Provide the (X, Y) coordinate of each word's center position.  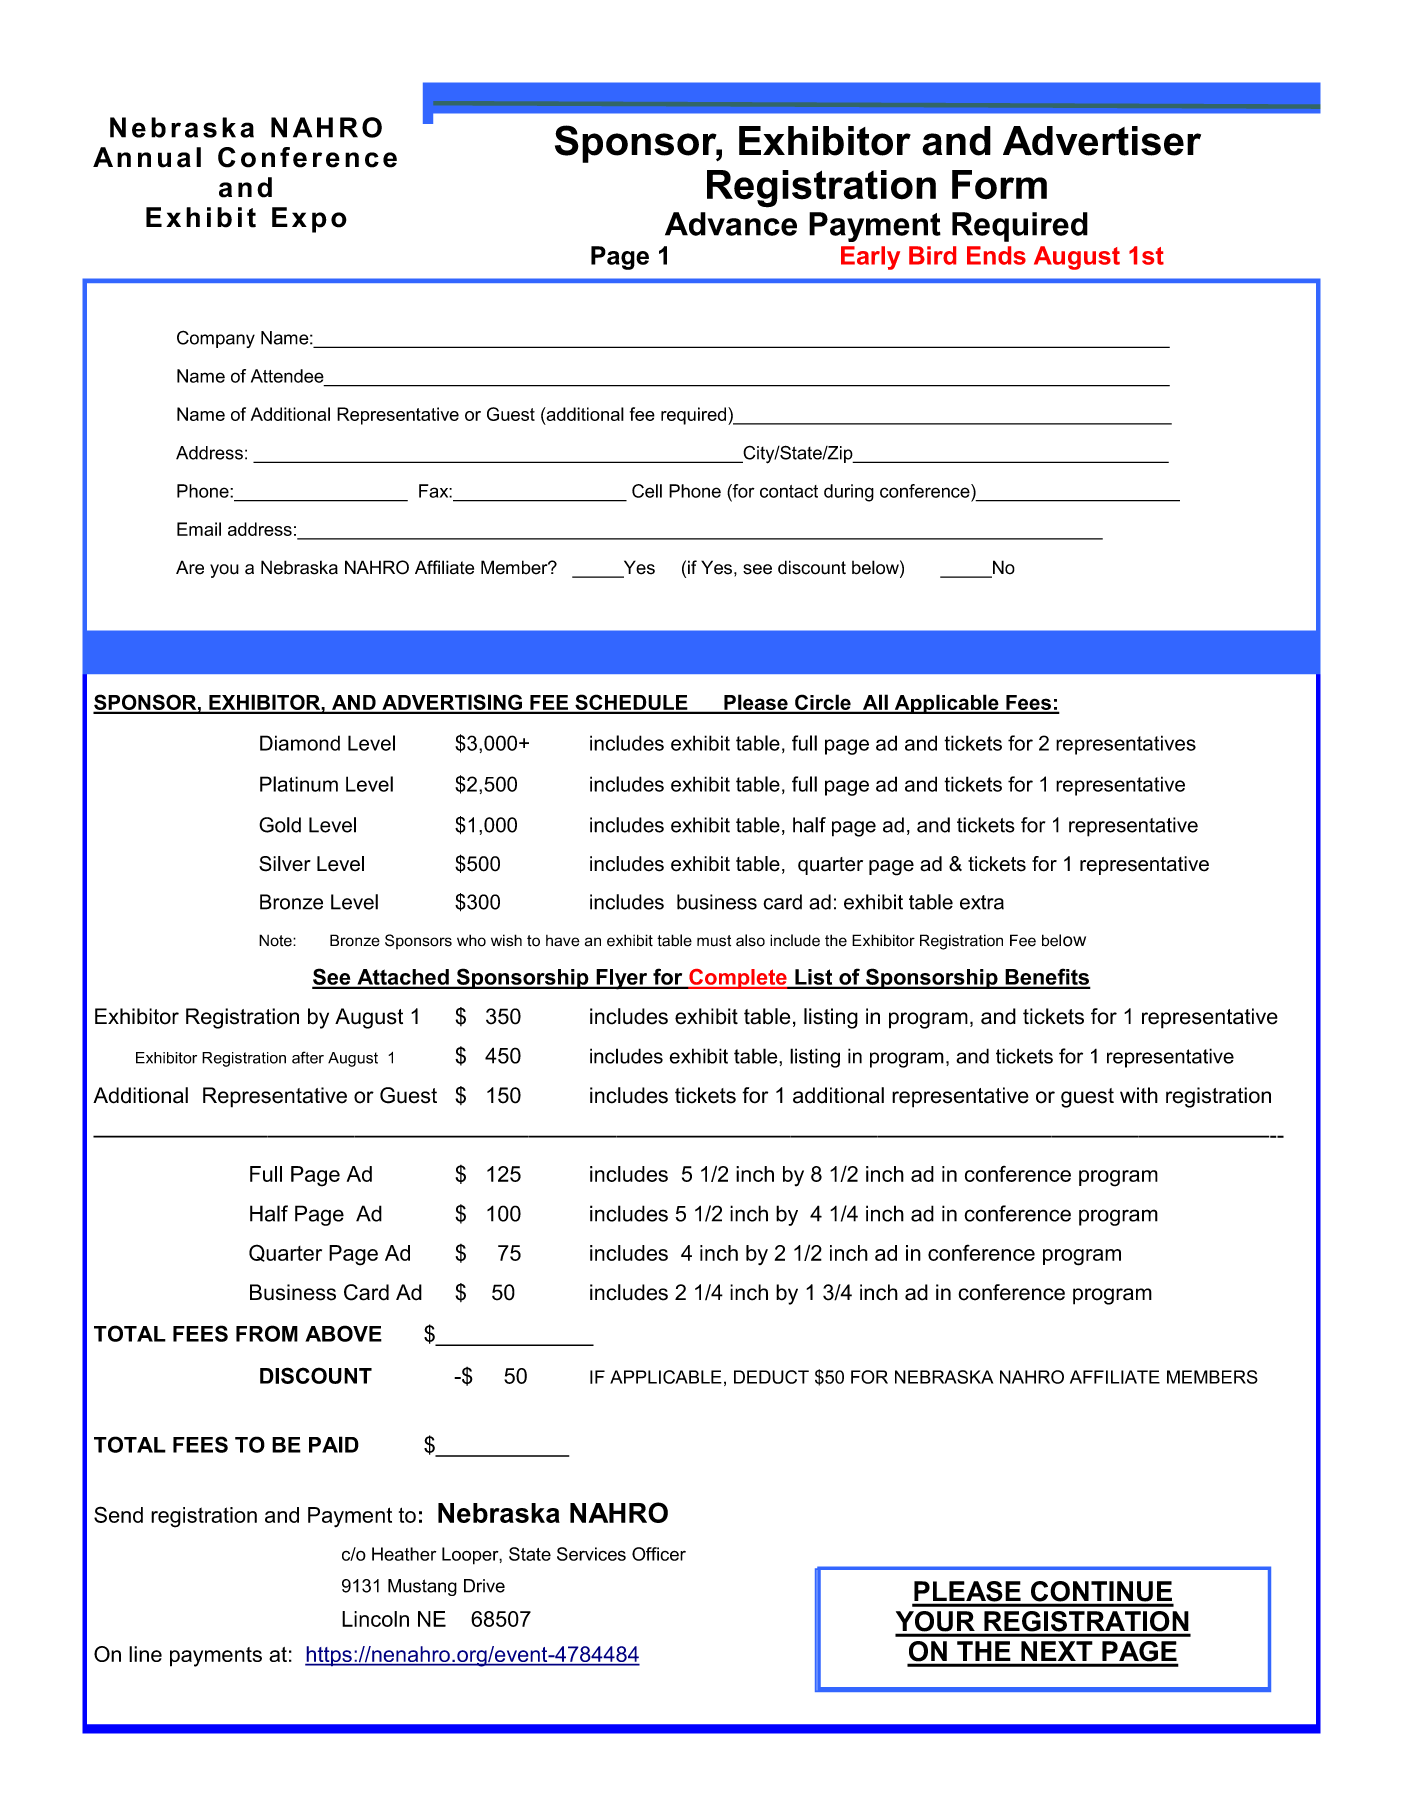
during (849, 493)
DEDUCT (771, 1377)
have (563, 941)
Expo (309, 220)
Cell (647, 491)
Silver (285, 864)
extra (982, 902)
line (145, 1654)
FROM (267, 1333)
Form (999, 185)
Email (199, 529)
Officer (659, 1554)
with (1139, 1095)
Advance (731, 224)
